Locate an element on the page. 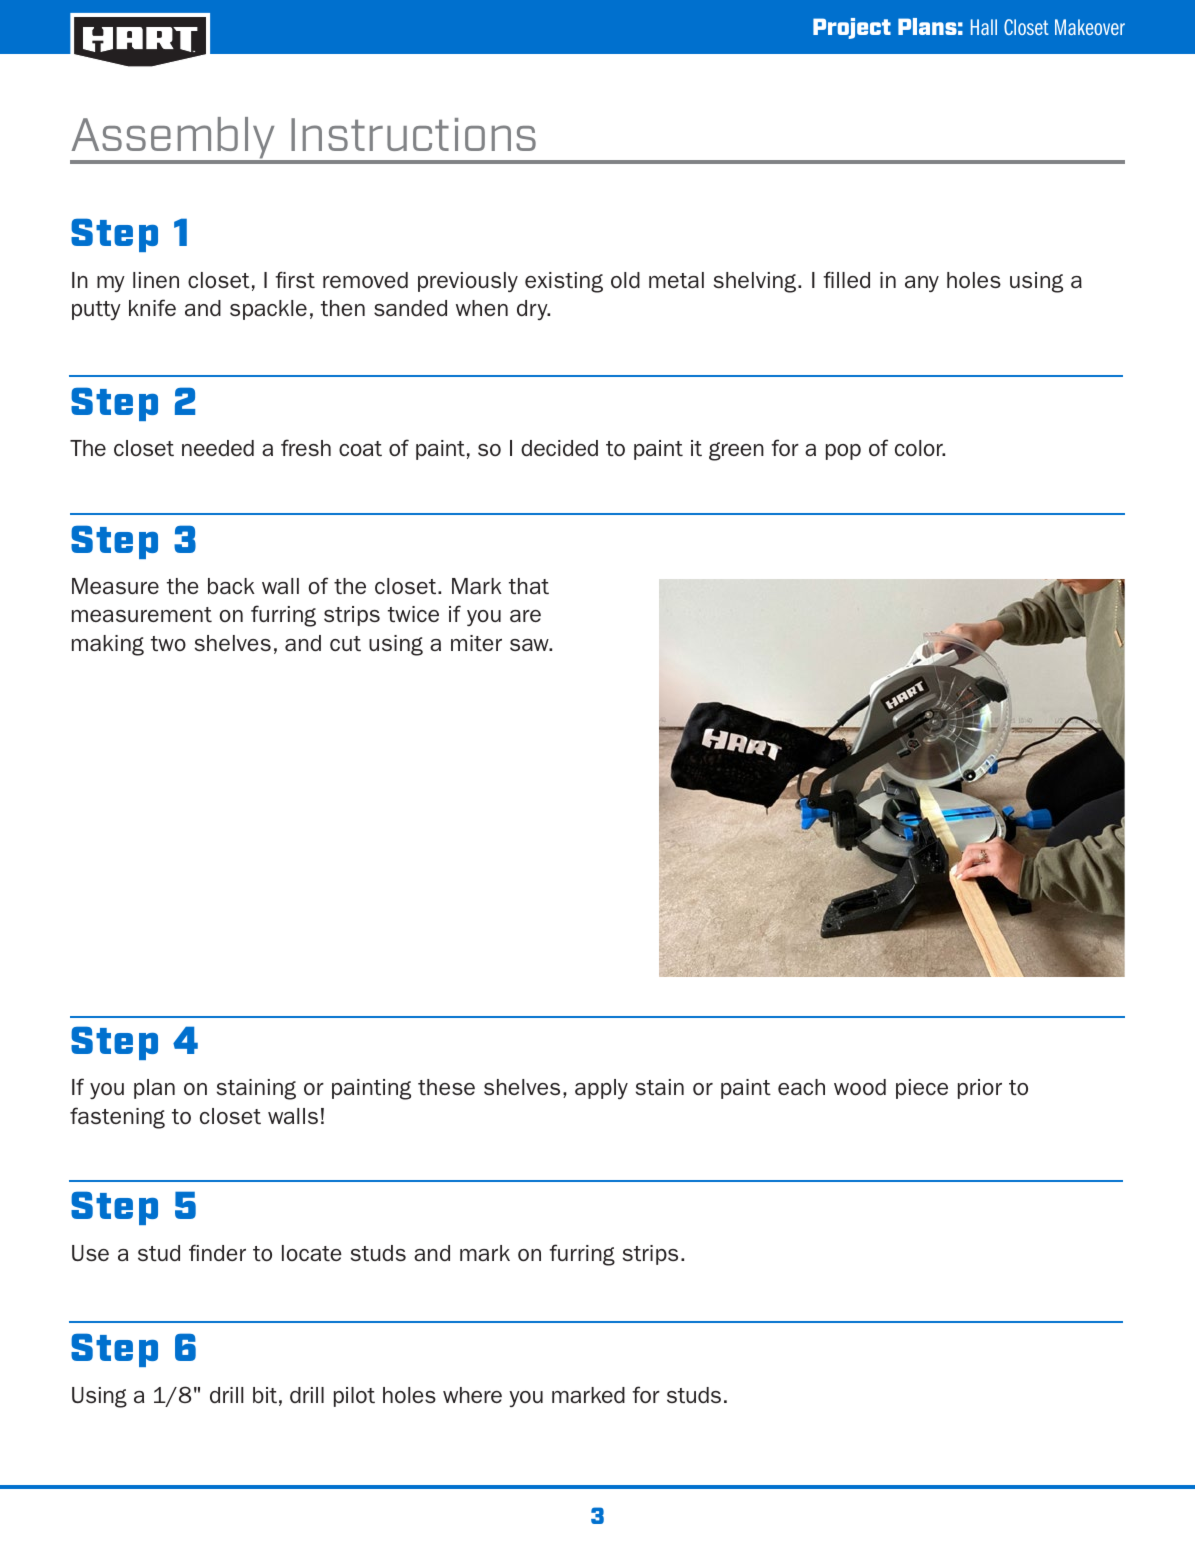 This page has width=1195, height=1546. Project is located at coordinates (852, 28).
